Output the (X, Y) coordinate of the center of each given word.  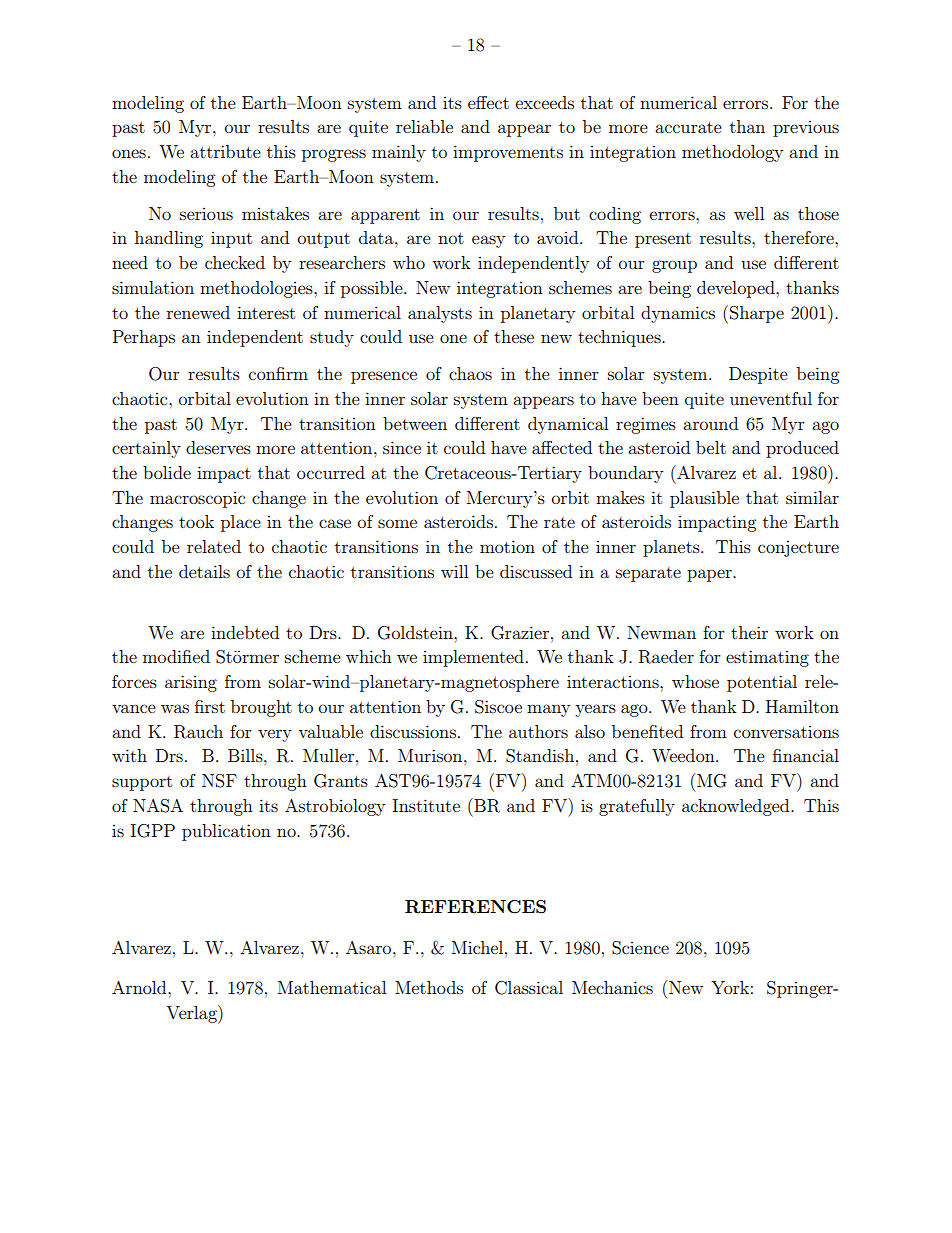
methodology (732, 153)
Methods (429, 987)
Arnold (140, 987)
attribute (225, 151)
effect (488, 102)
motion (507, 546)
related (214, 546)
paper (710, 575)
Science (640, 948)
